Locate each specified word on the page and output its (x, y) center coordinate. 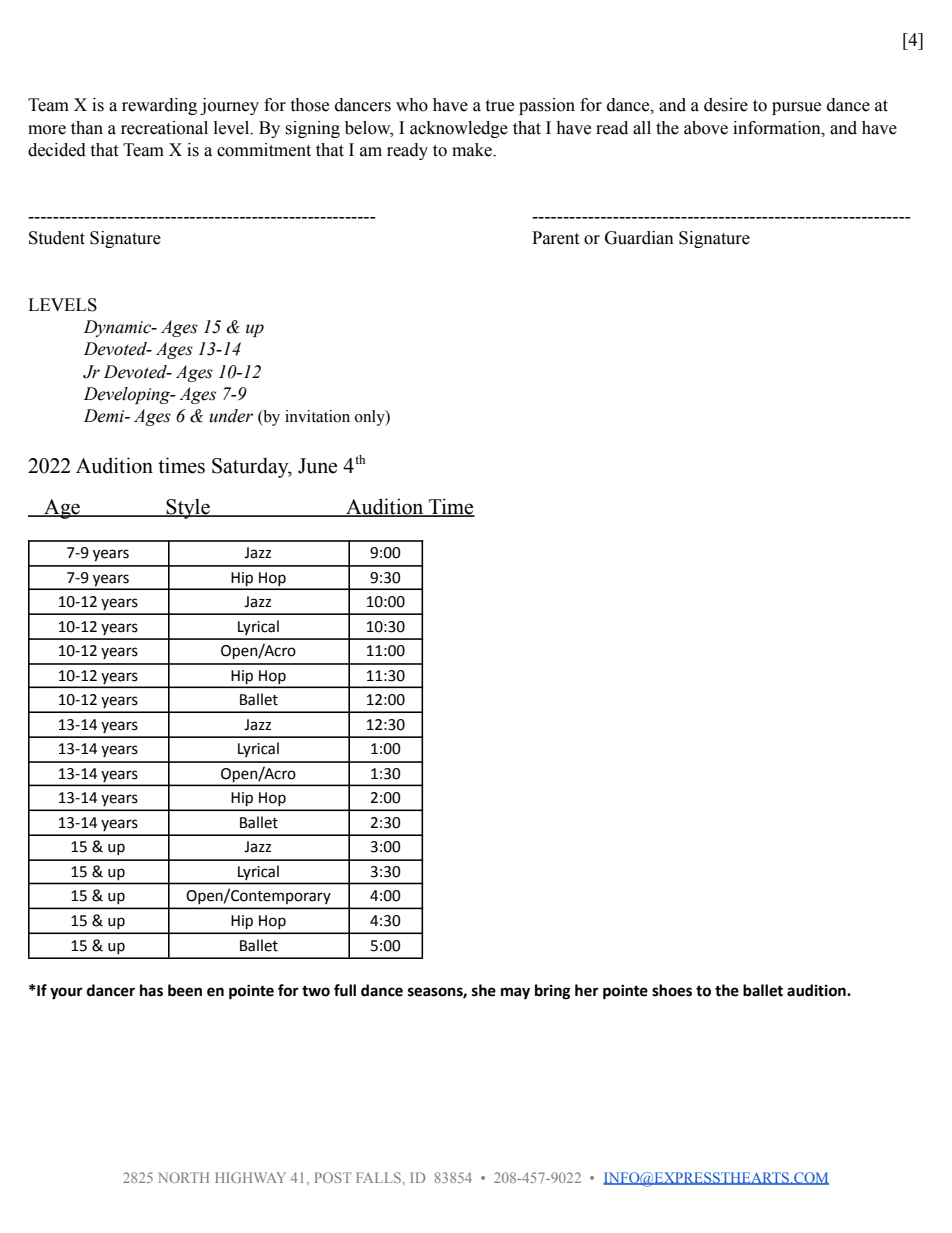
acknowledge (459, 129)
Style (188, 508)
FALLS (379, 1177)
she (484, 990)
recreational (164, 128)
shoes (672, 990)
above (706, 128)
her (587, 990)
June (317, 466)
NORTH (183, 1177)
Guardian (639, 238)
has (151, 990)
